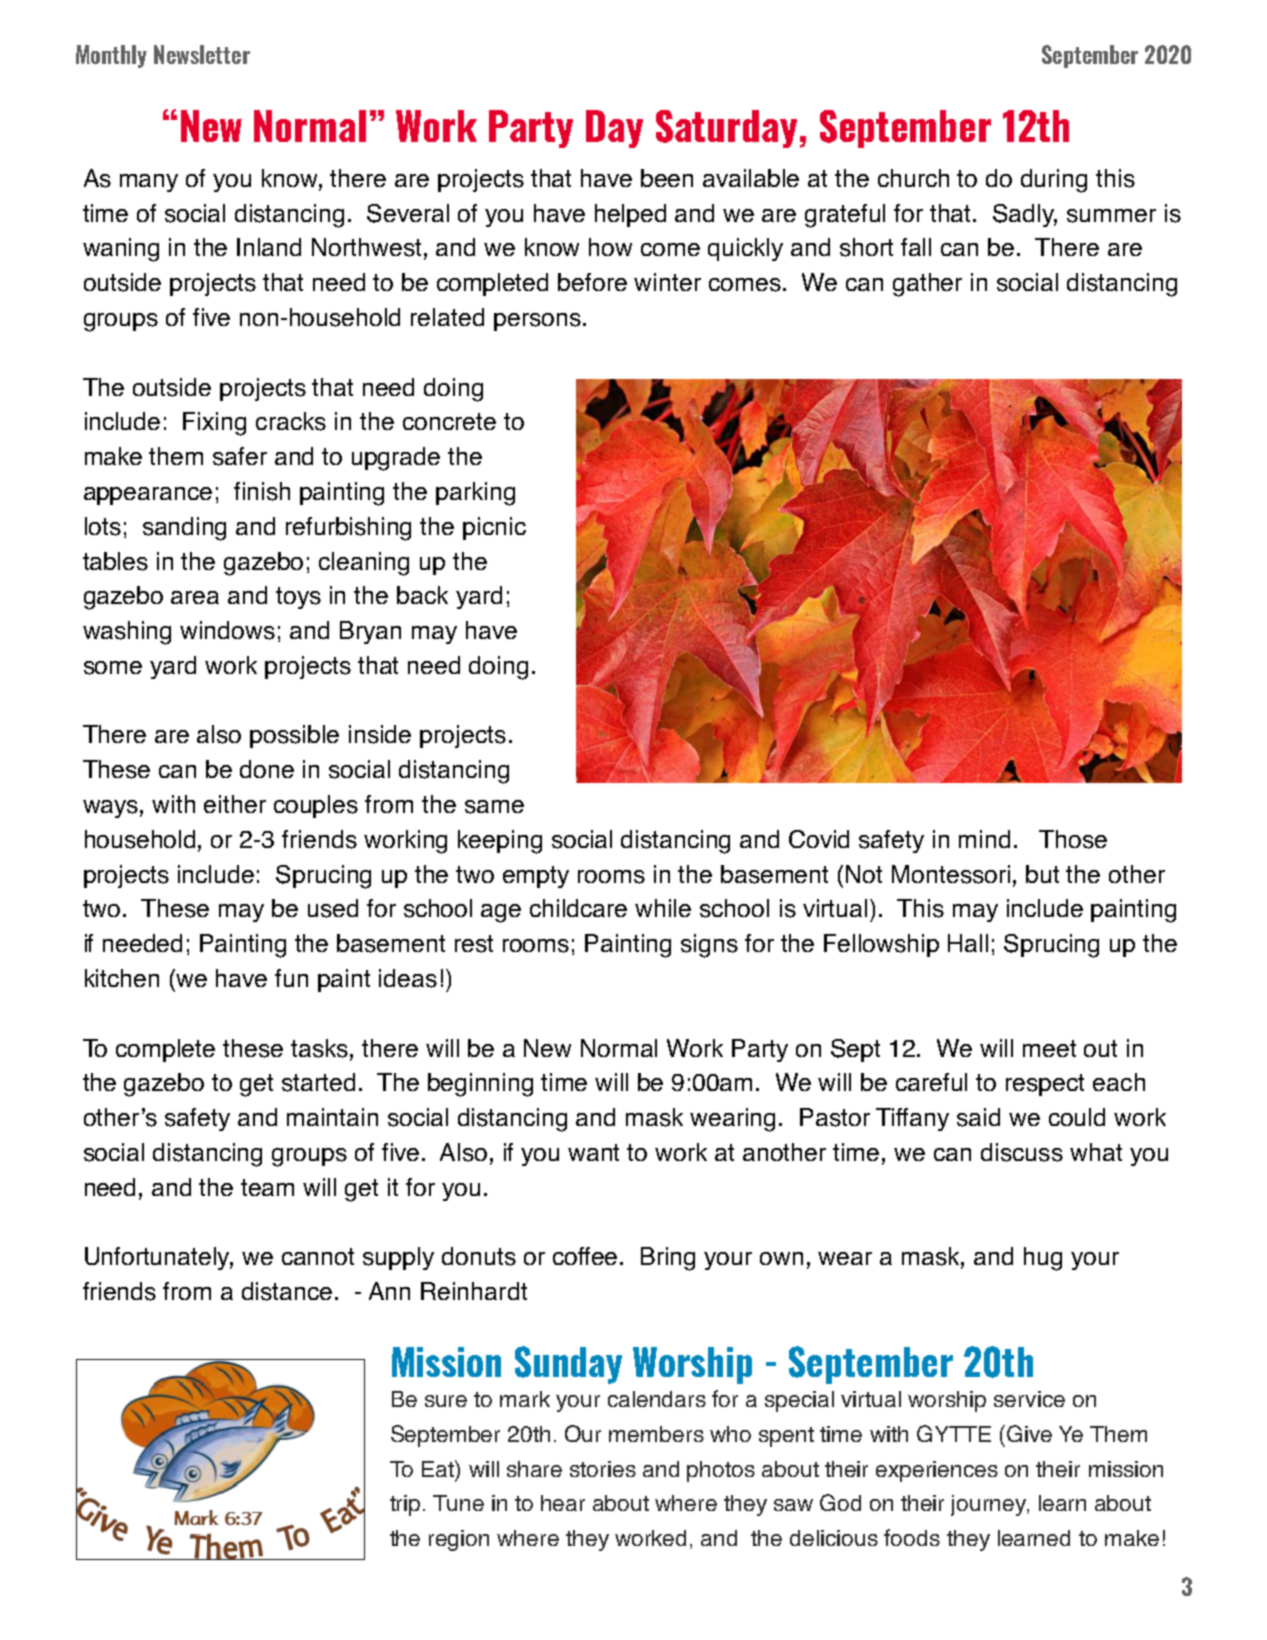  Describe the element at coordinates (494, 528) in the image. I see `picnic` at that location.
